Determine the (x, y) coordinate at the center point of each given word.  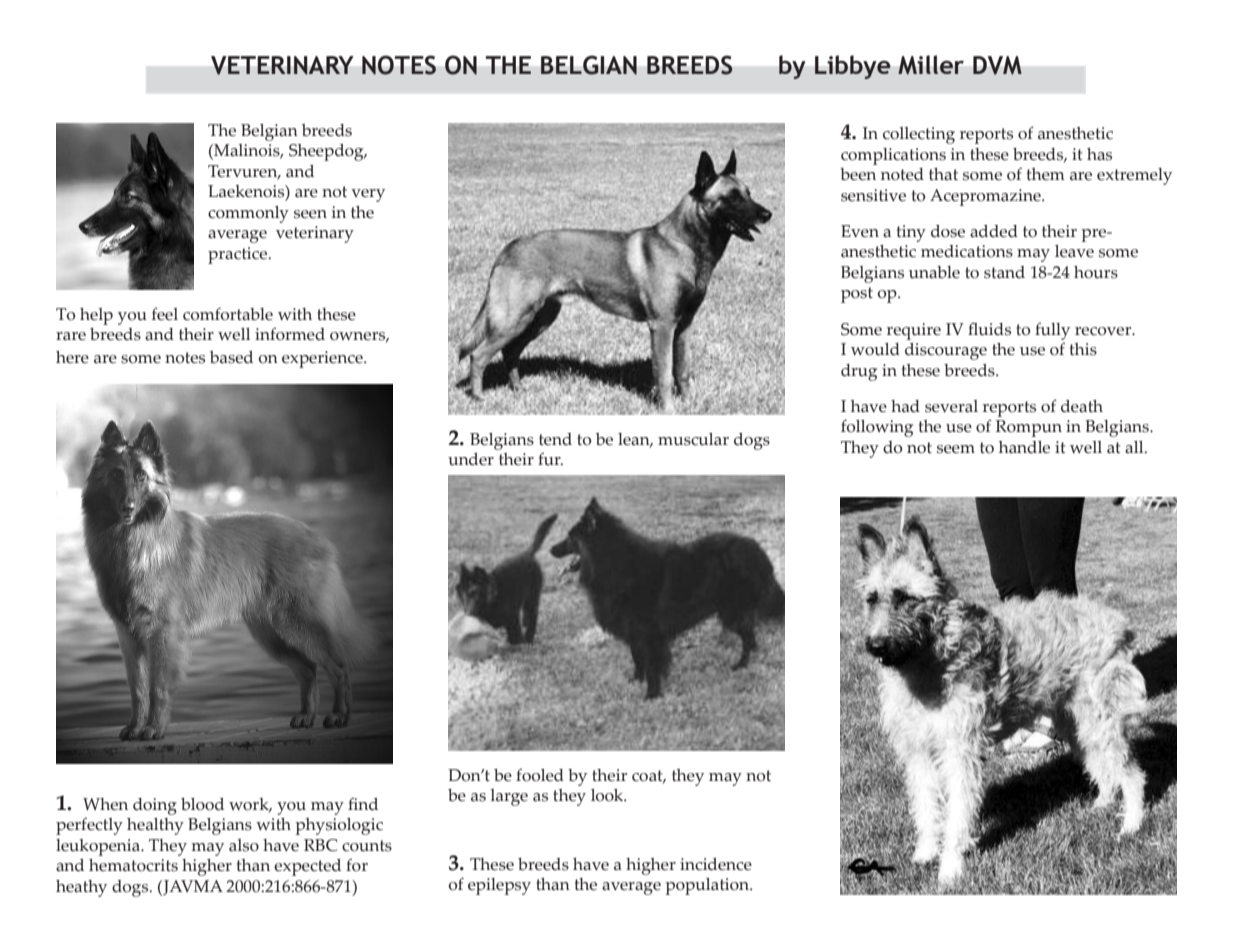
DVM (997, 65)
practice (239, 255)
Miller (931, 65)
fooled (540, 775)
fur (550, 459)
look (608, 795)
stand (1004, 272)
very (368, 195)
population (709, 886)
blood (202, 804)
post (857, 295)
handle (1024, 447)
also (244, 845)
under (471, 459)
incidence (716, 864)
